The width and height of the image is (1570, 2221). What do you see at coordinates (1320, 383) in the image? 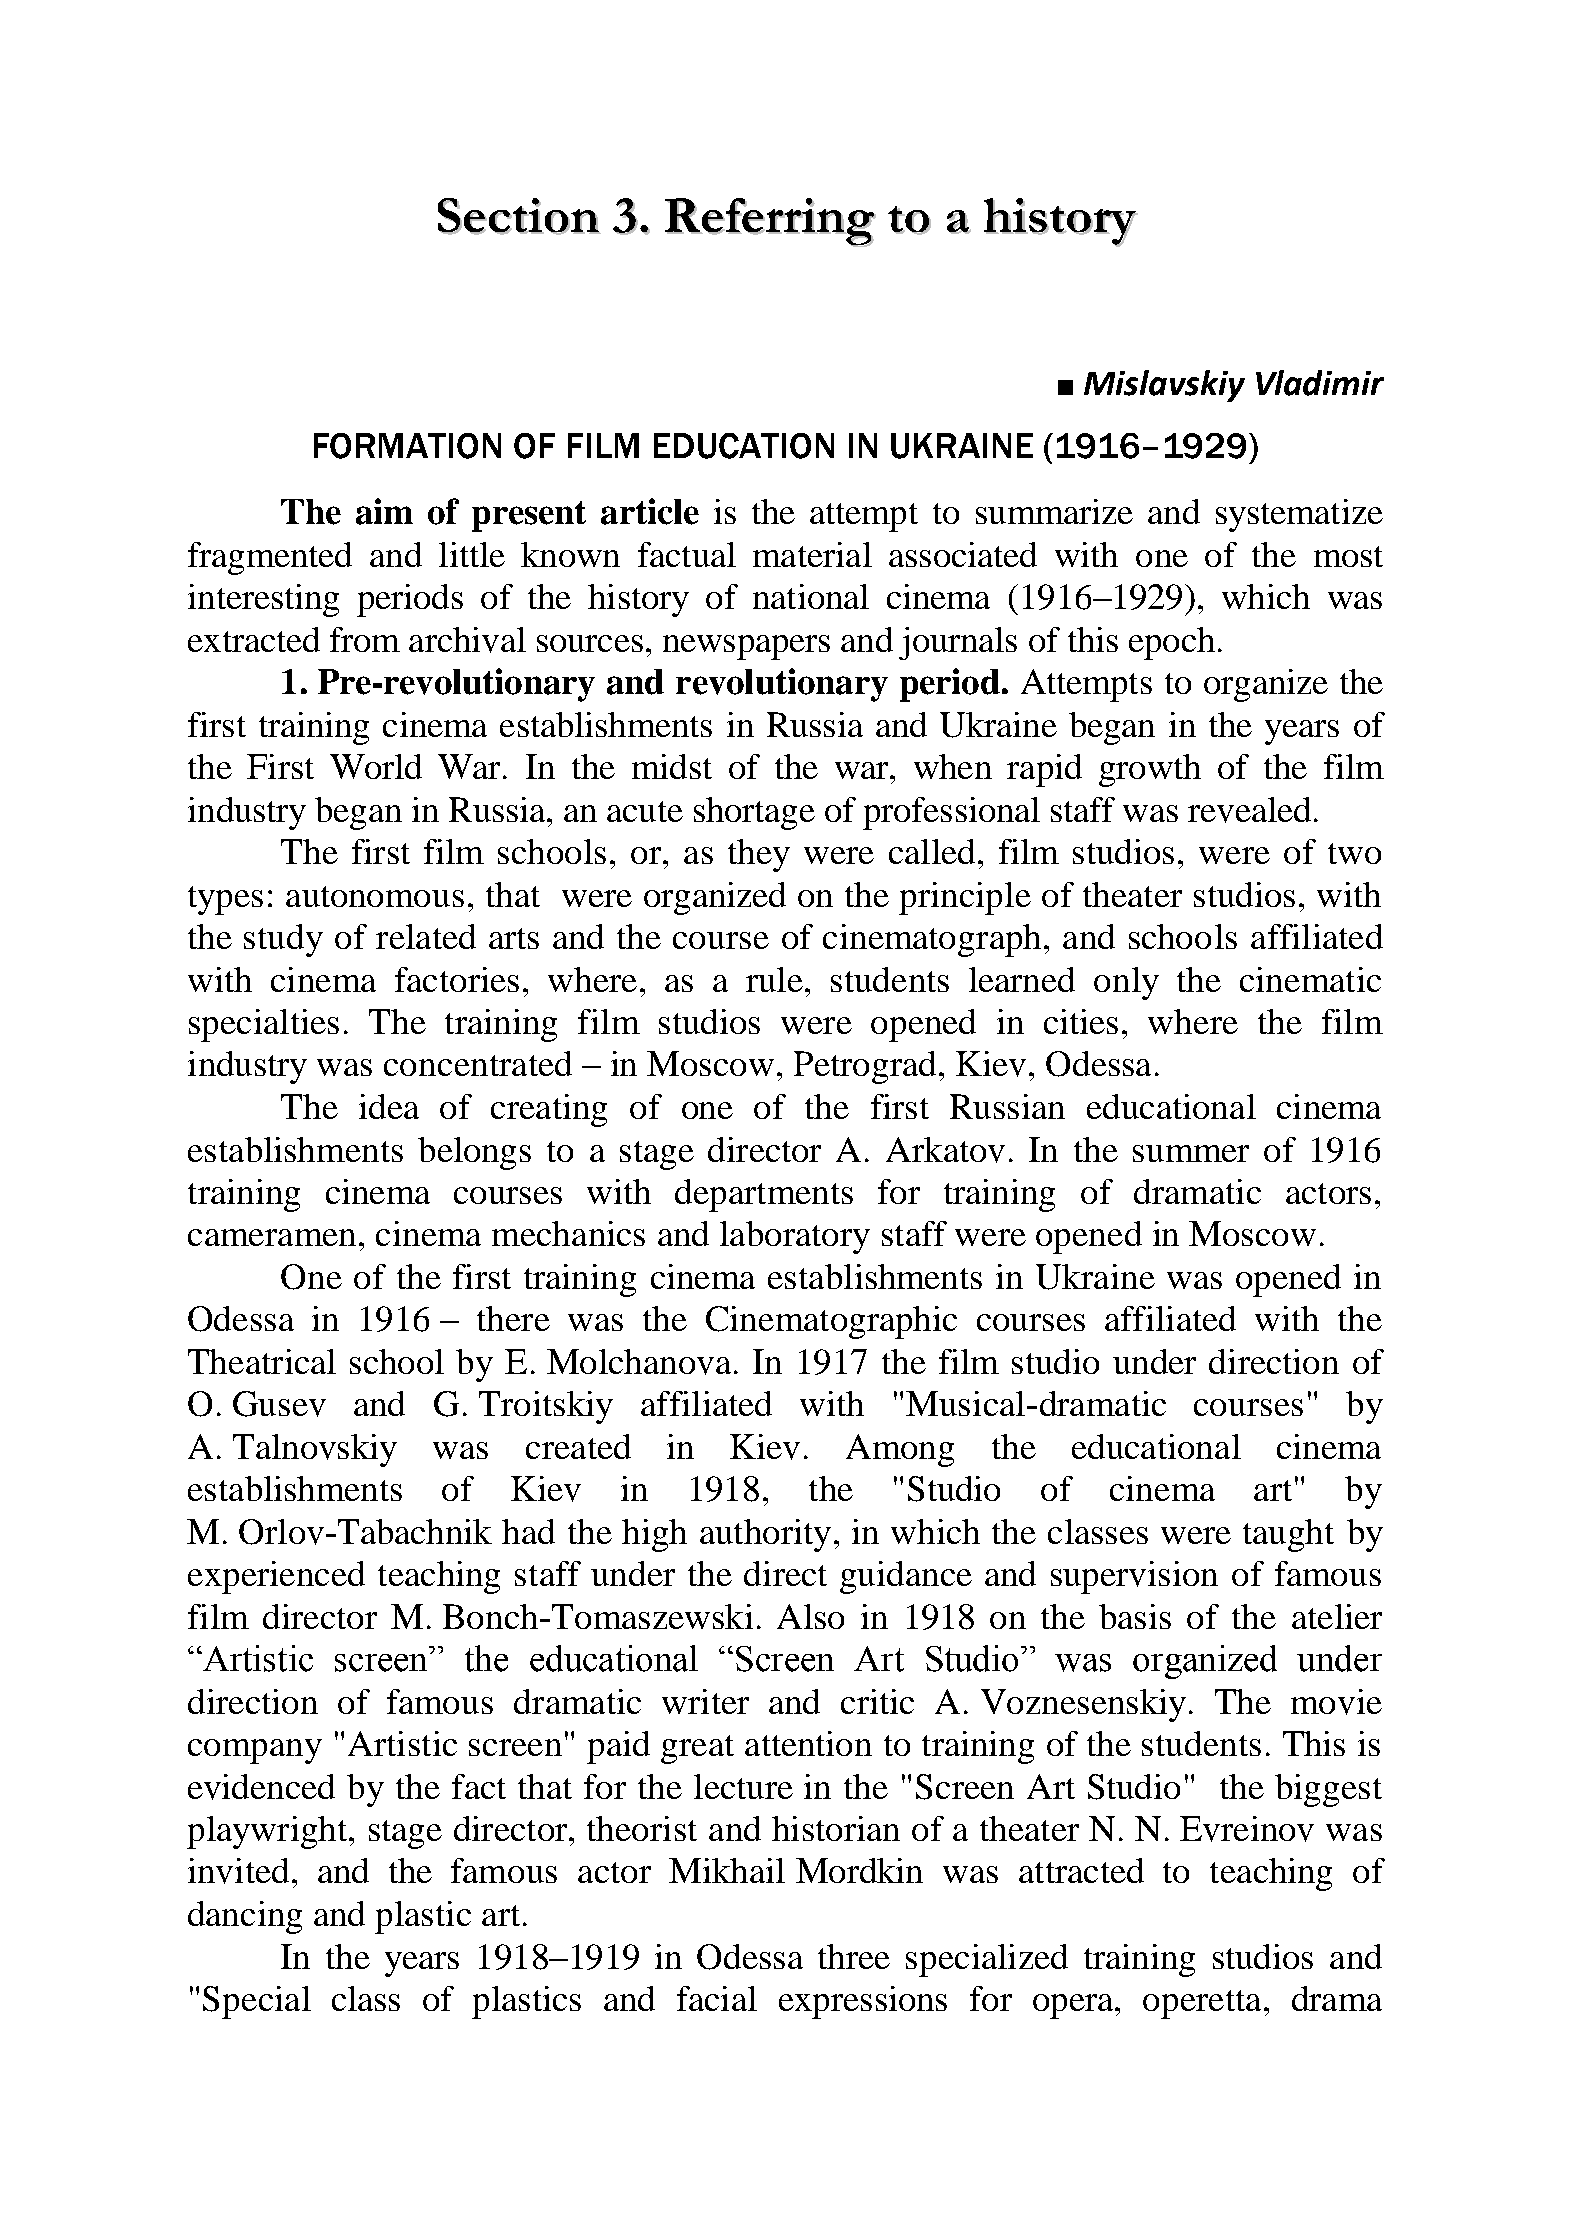
I see `Vladimir` at bounding box center [1320, 383].
